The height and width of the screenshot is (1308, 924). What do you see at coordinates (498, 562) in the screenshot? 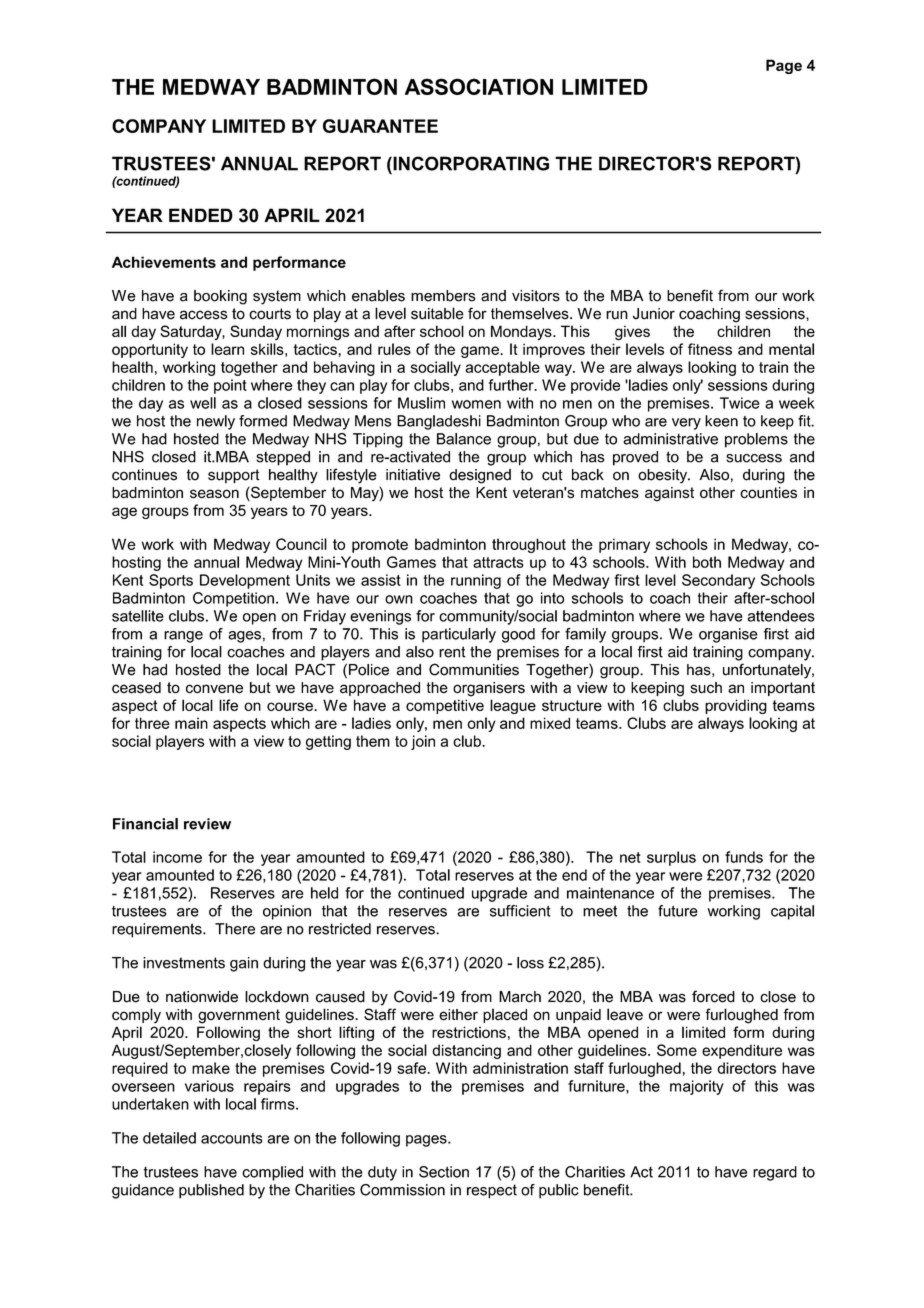
I see `attracts` at bounding box center [498, 562].
